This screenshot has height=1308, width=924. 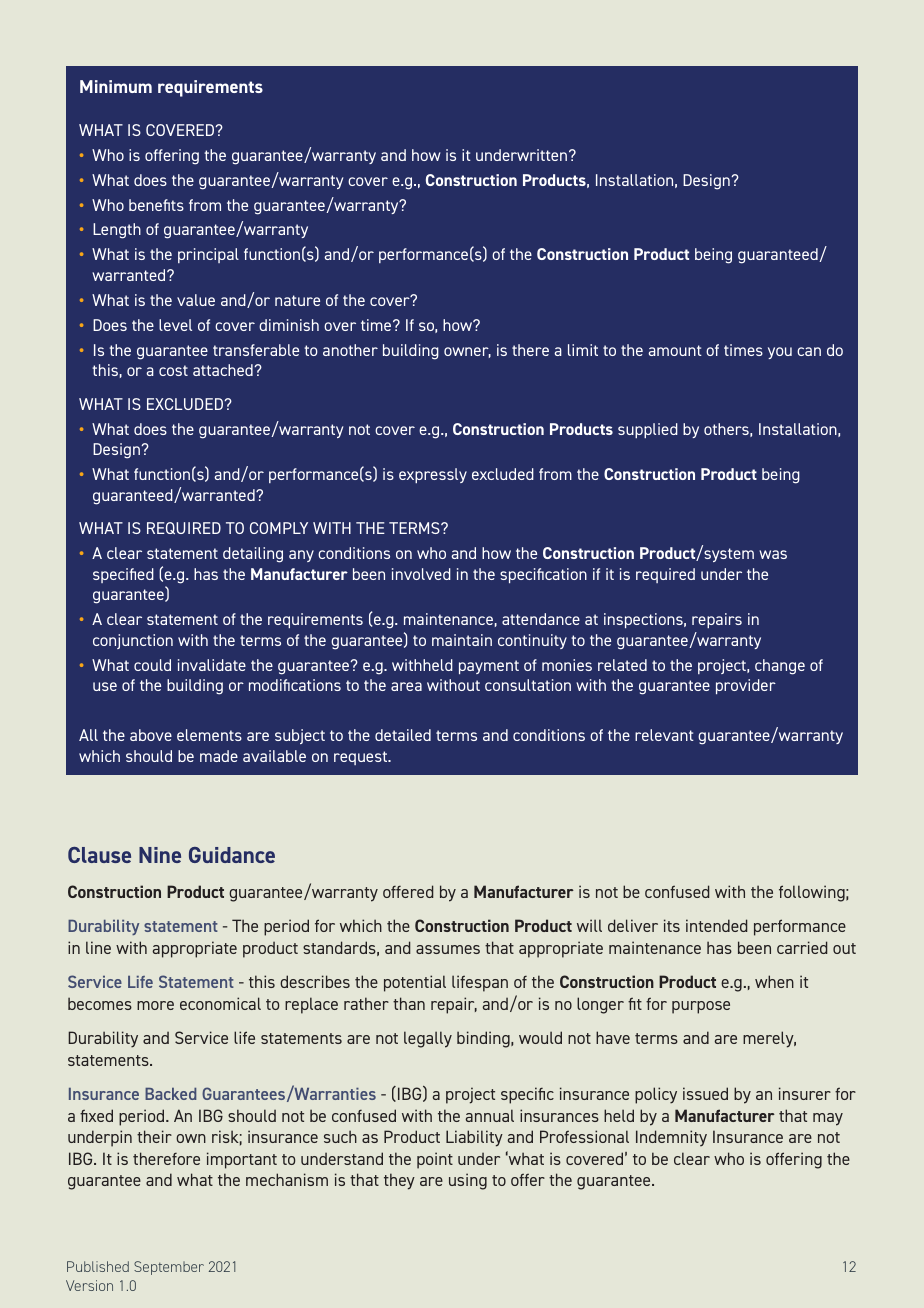 I want to click on expressly, so click(x=433, y=475).
